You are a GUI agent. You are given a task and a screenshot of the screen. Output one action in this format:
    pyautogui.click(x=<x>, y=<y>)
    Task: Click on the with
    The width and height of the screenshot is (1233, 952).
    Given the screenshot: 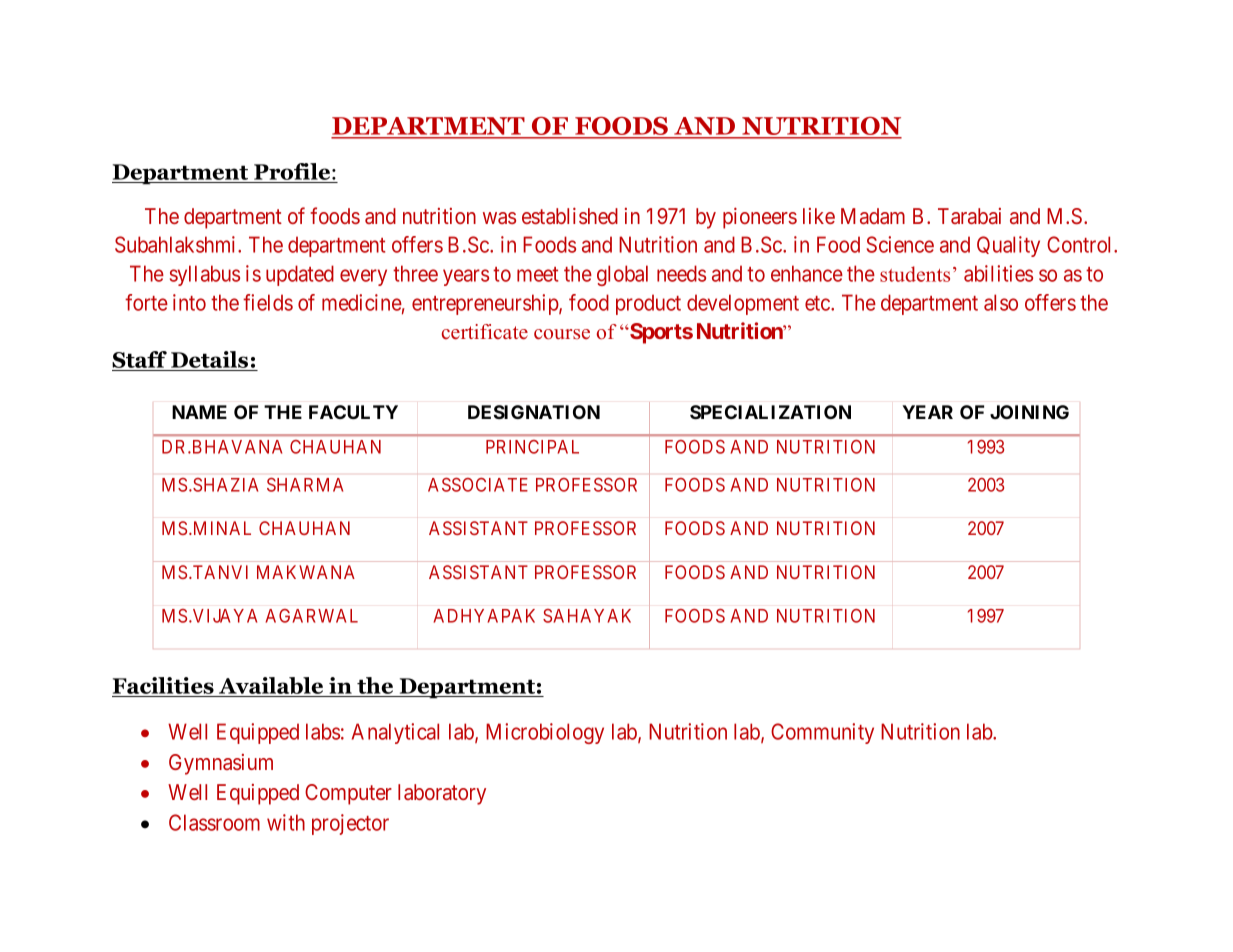 What is the action you would take?
    pyautogui.click(x=286, y=822)
